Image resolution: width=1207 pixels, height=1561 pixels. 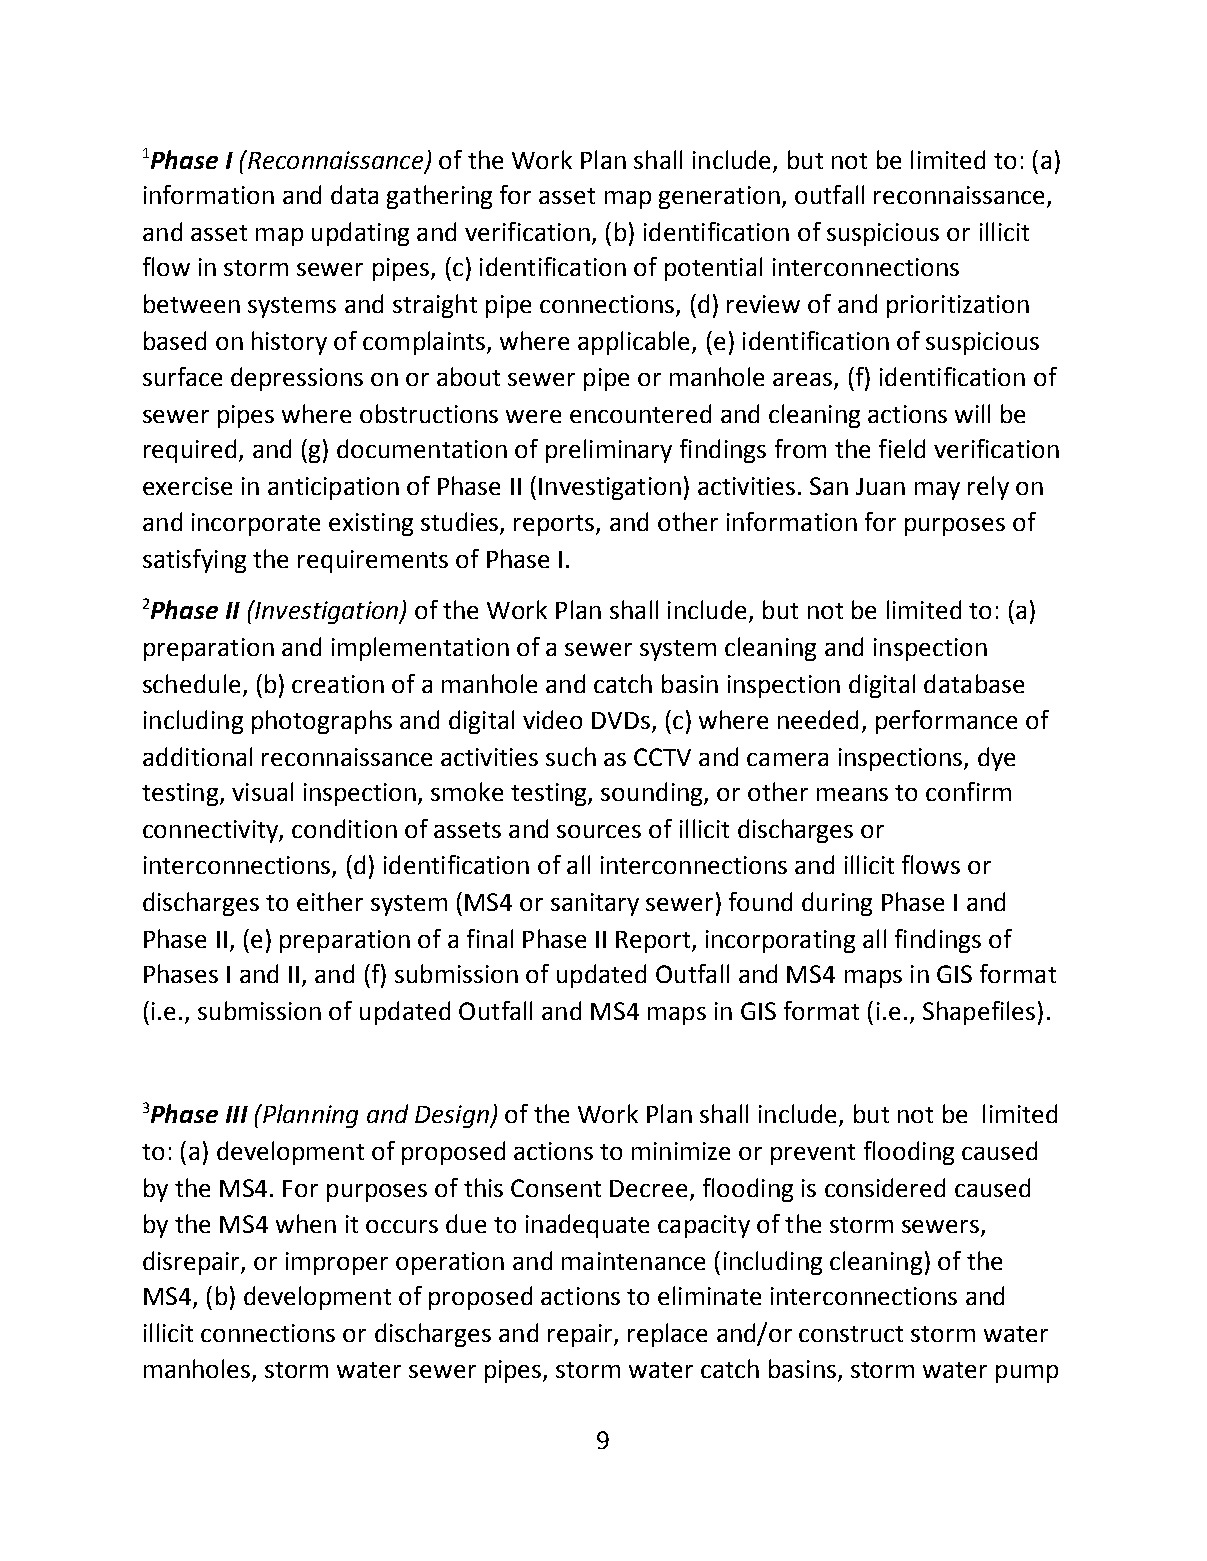 What do you see at coordinates (337, 1263) in the document?
I see `improper` at bounding box center [337, 1263].
